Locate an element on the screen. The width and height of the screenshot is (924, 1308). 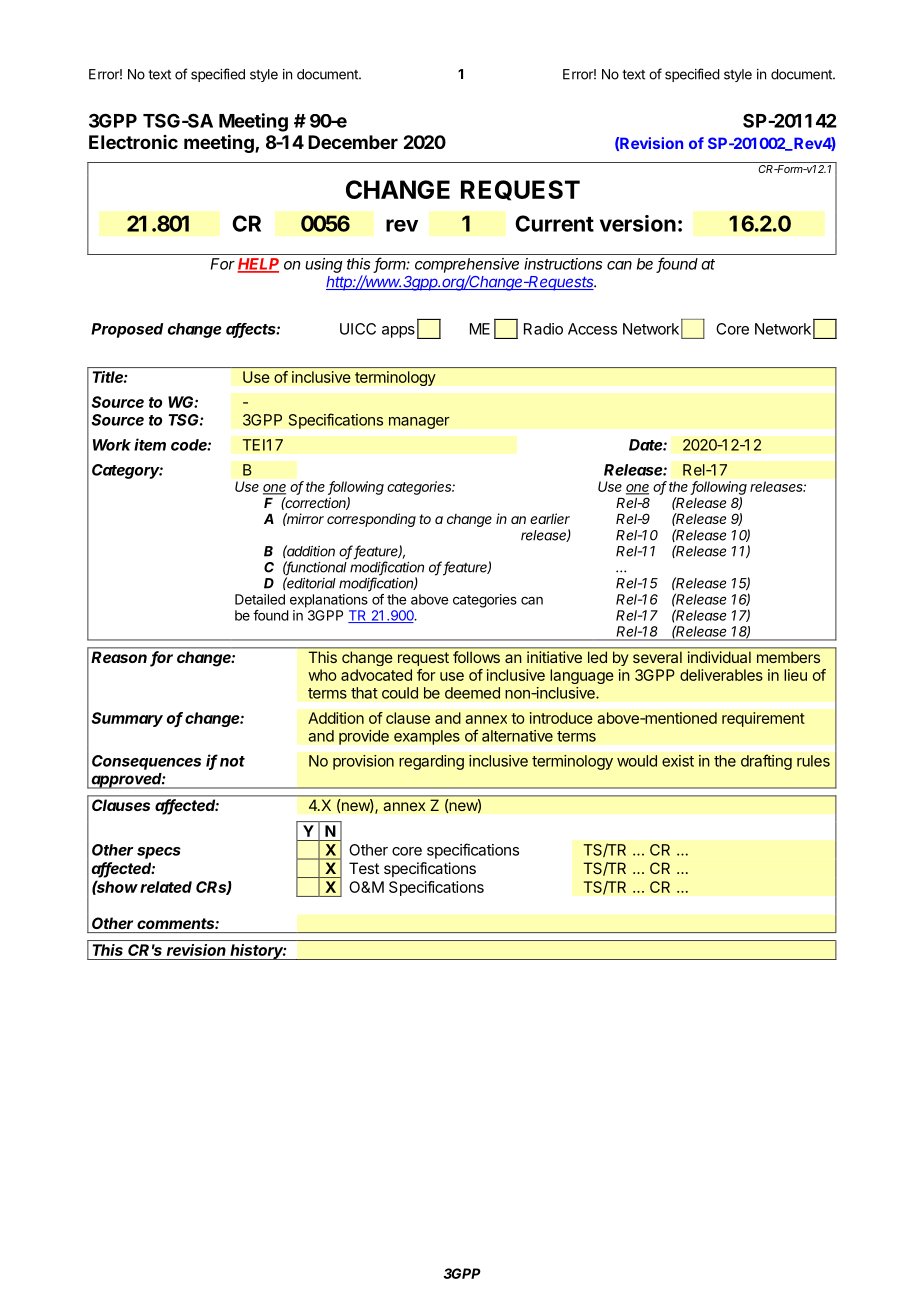
Electronic is located at coordinates (133, 142).
